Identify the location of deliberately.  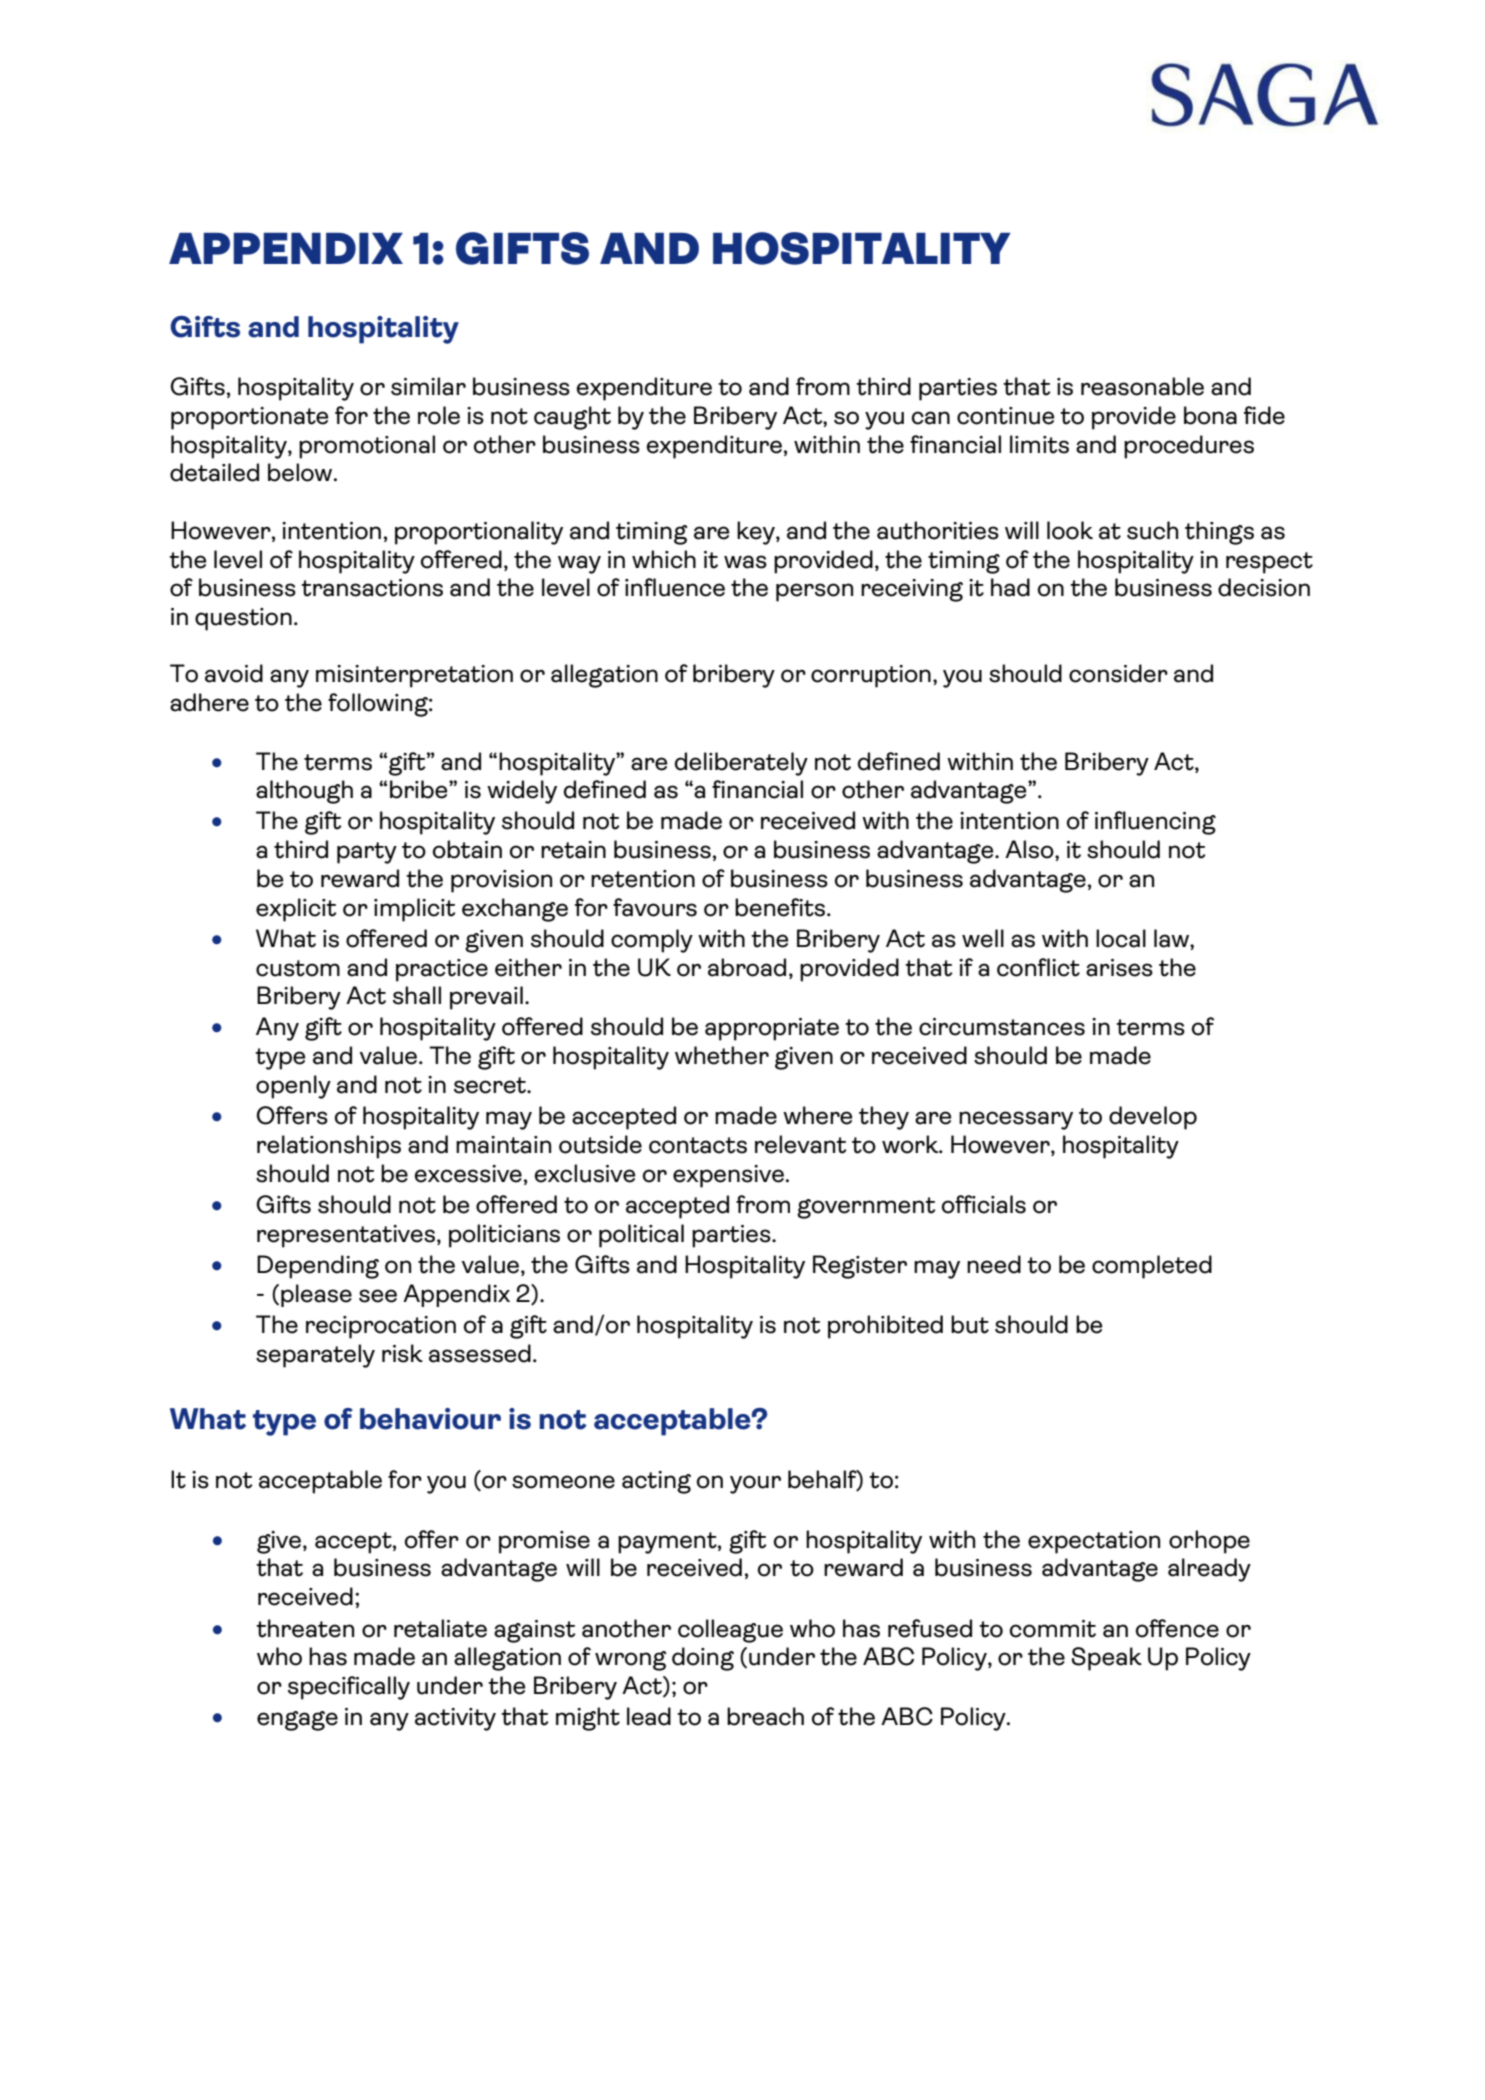
(741, 764).
